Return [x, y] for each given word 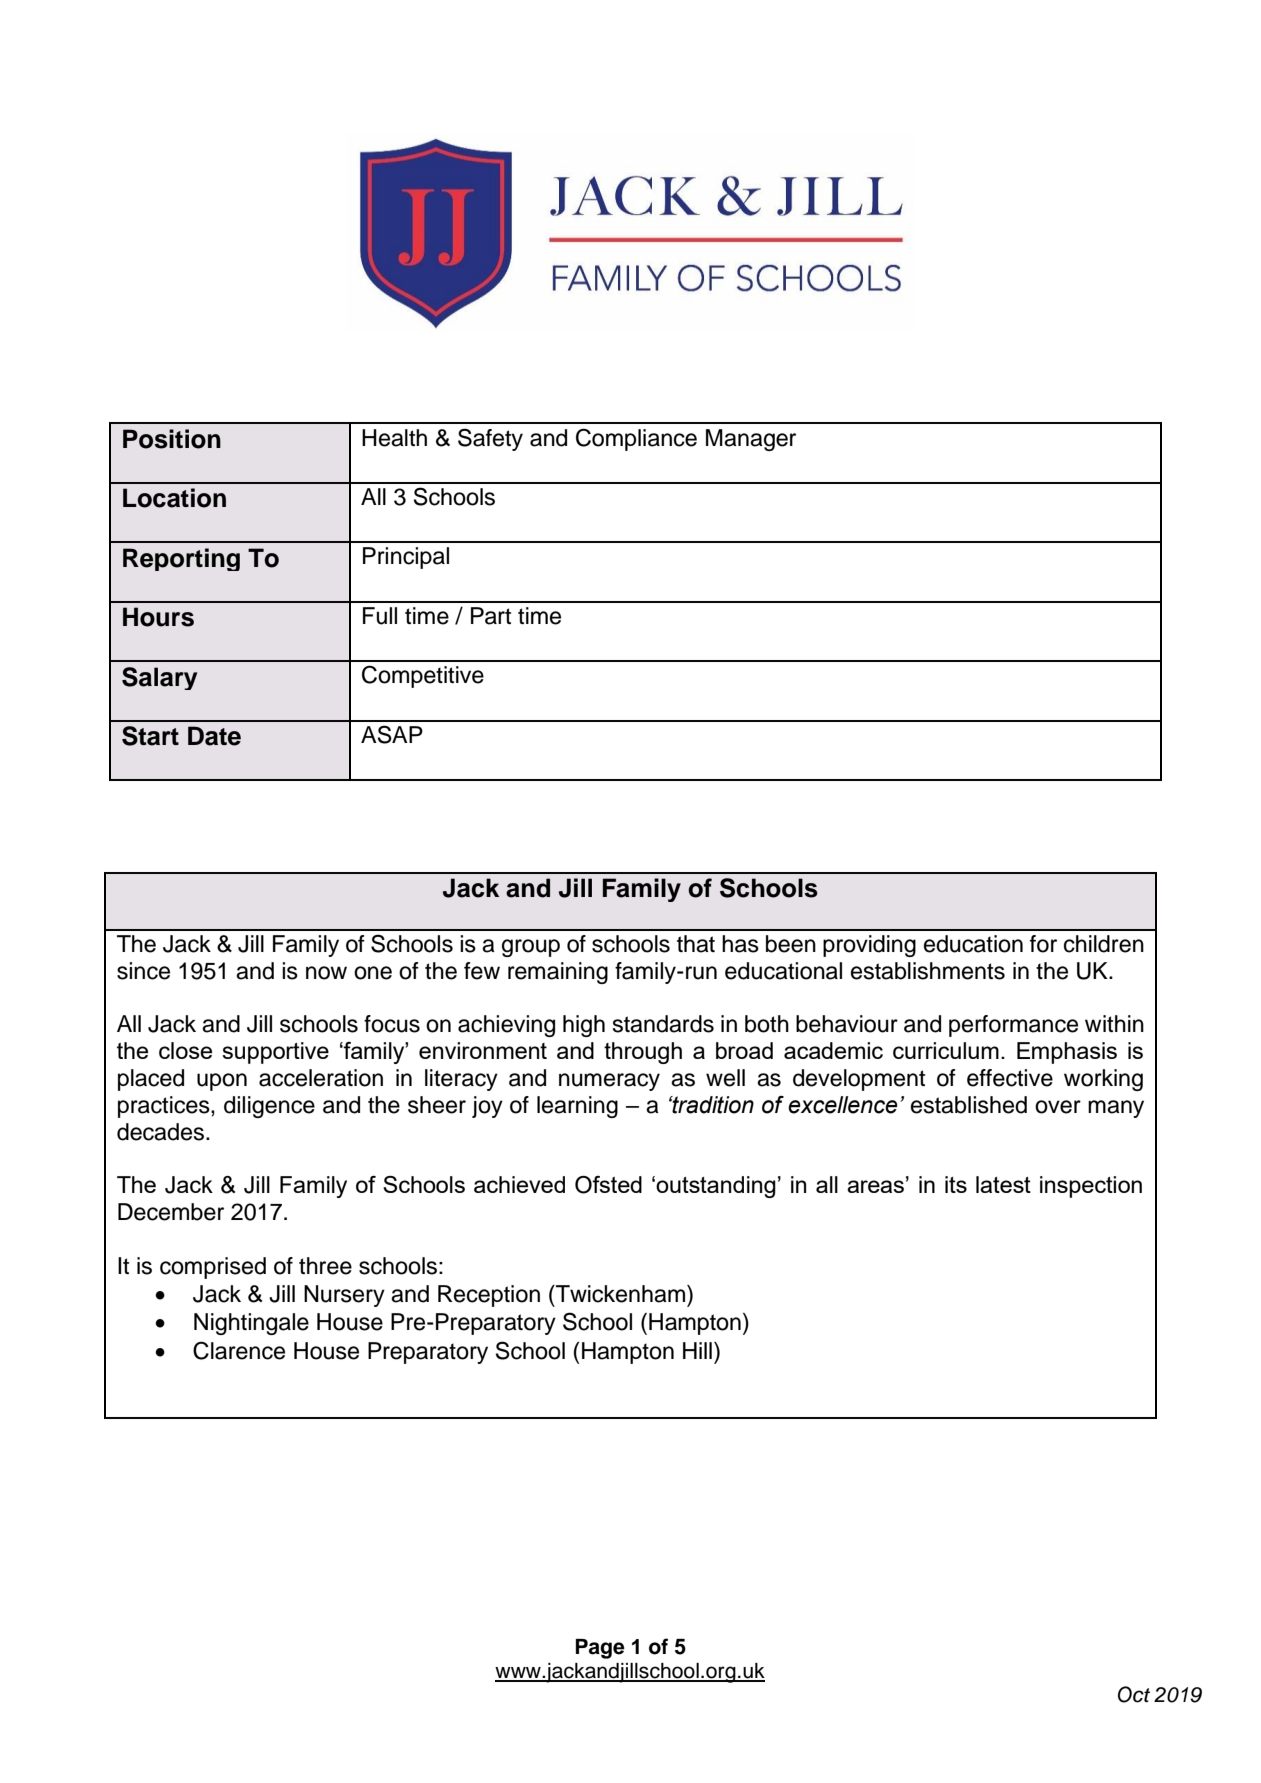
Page [600, 1649]
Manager [751, 440]
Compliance [636, 439]
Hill [697, 1350]
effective [1010, 1078]
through [643, 1053]
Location [174, 498]
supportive [275, 1053]
